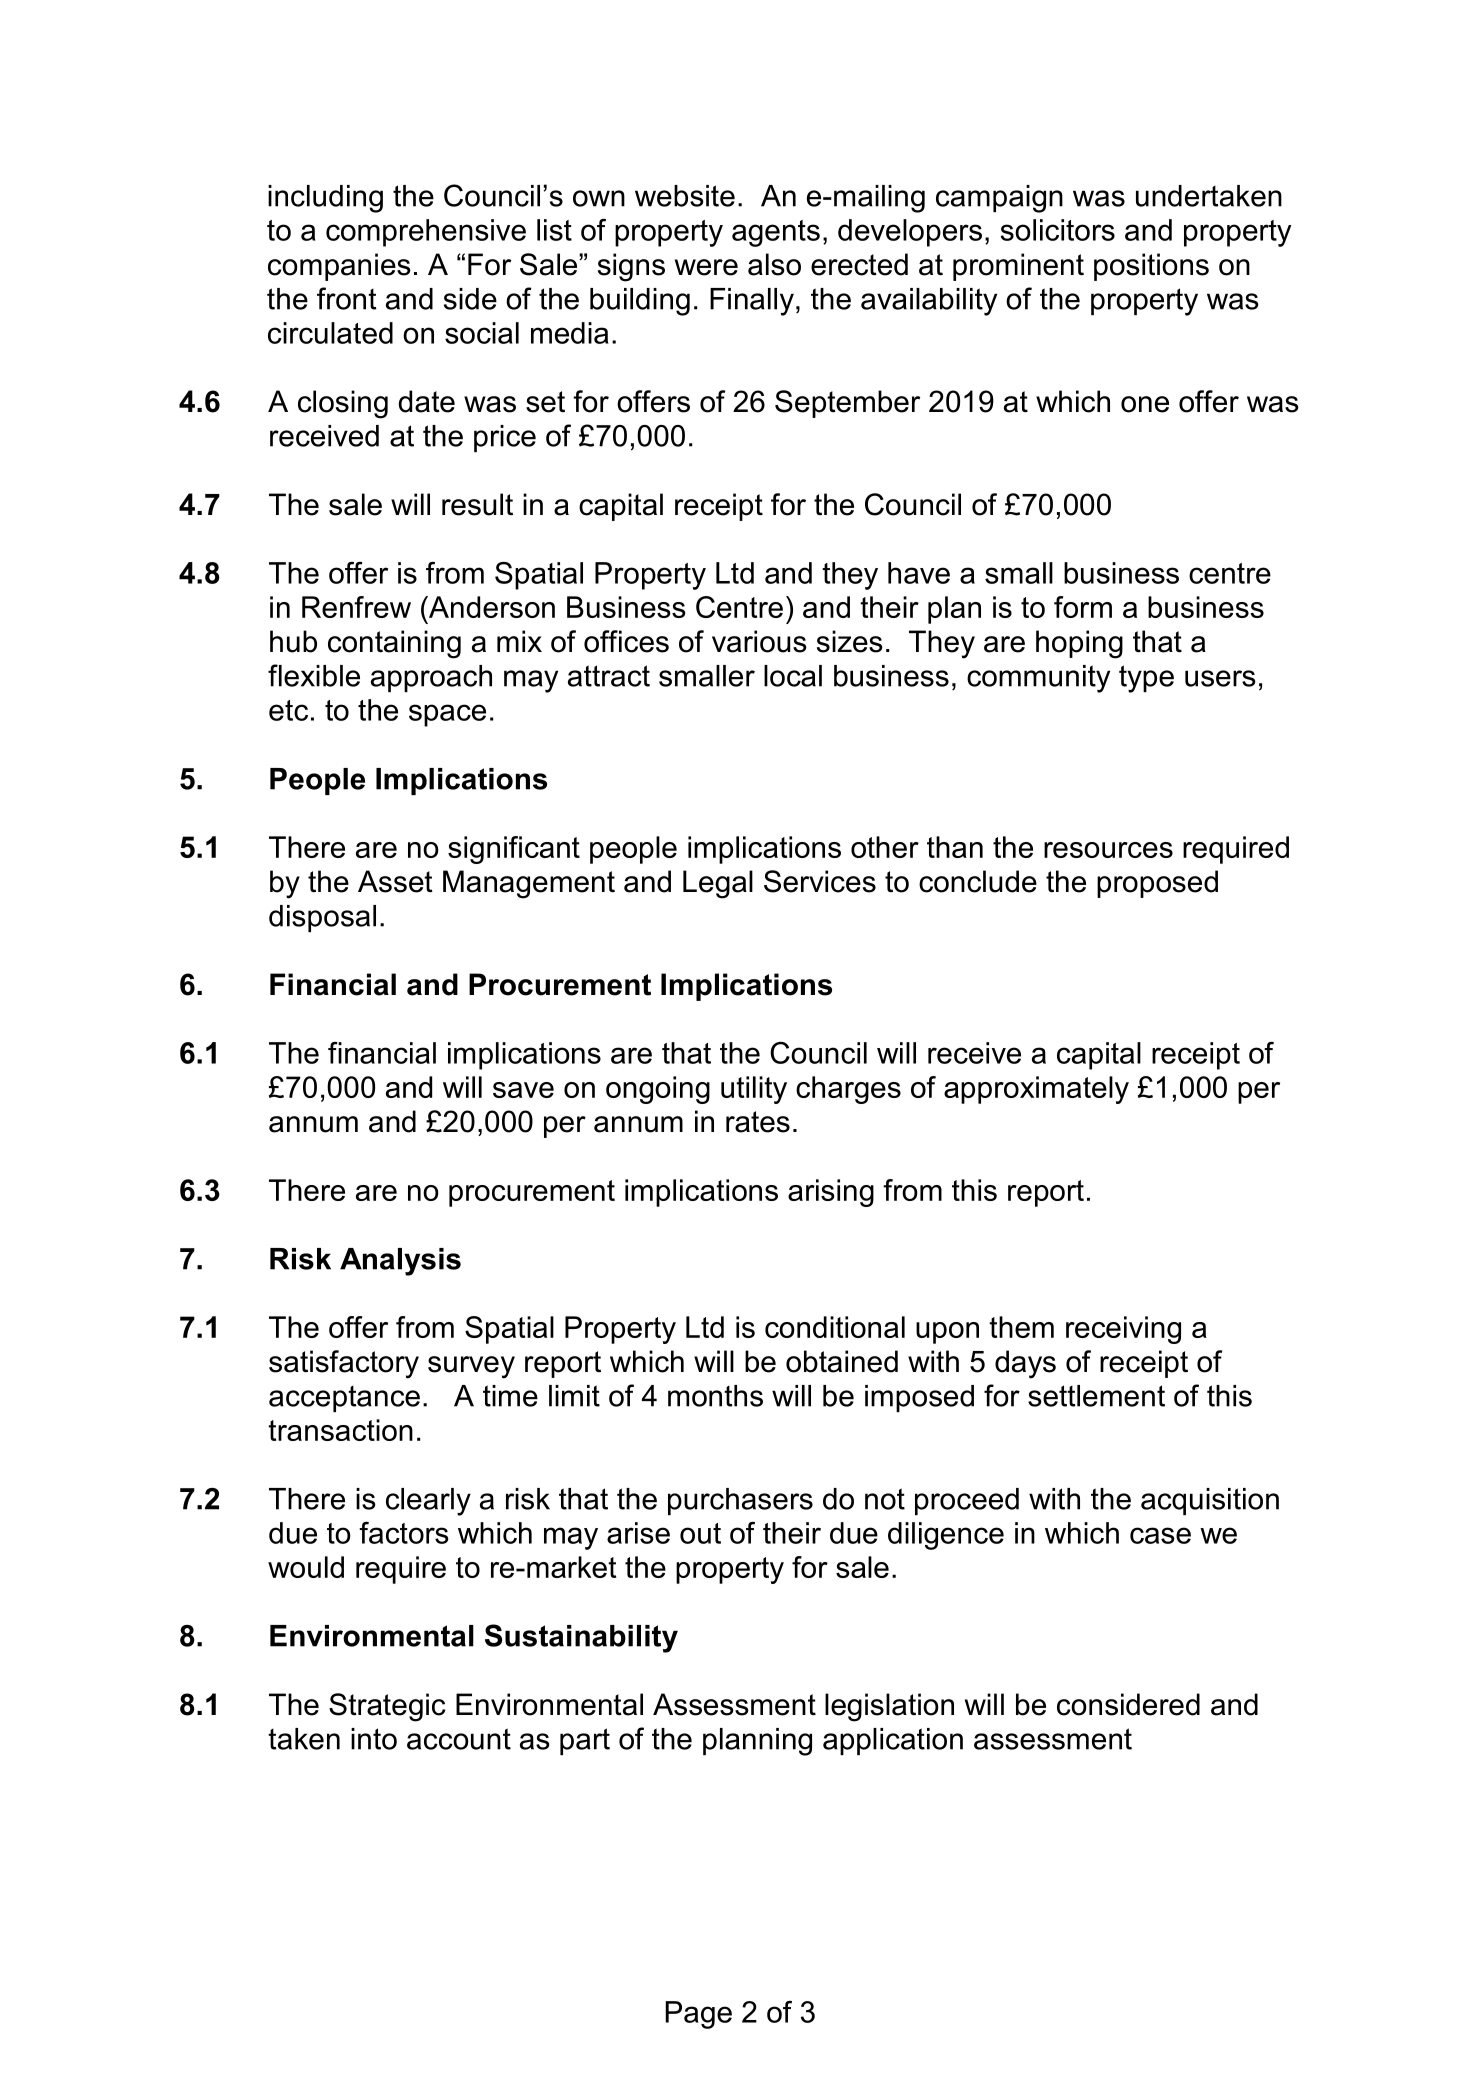  Describe the element at coordinates (718, 884) in the screenshot. I see `Legal` at that location.
